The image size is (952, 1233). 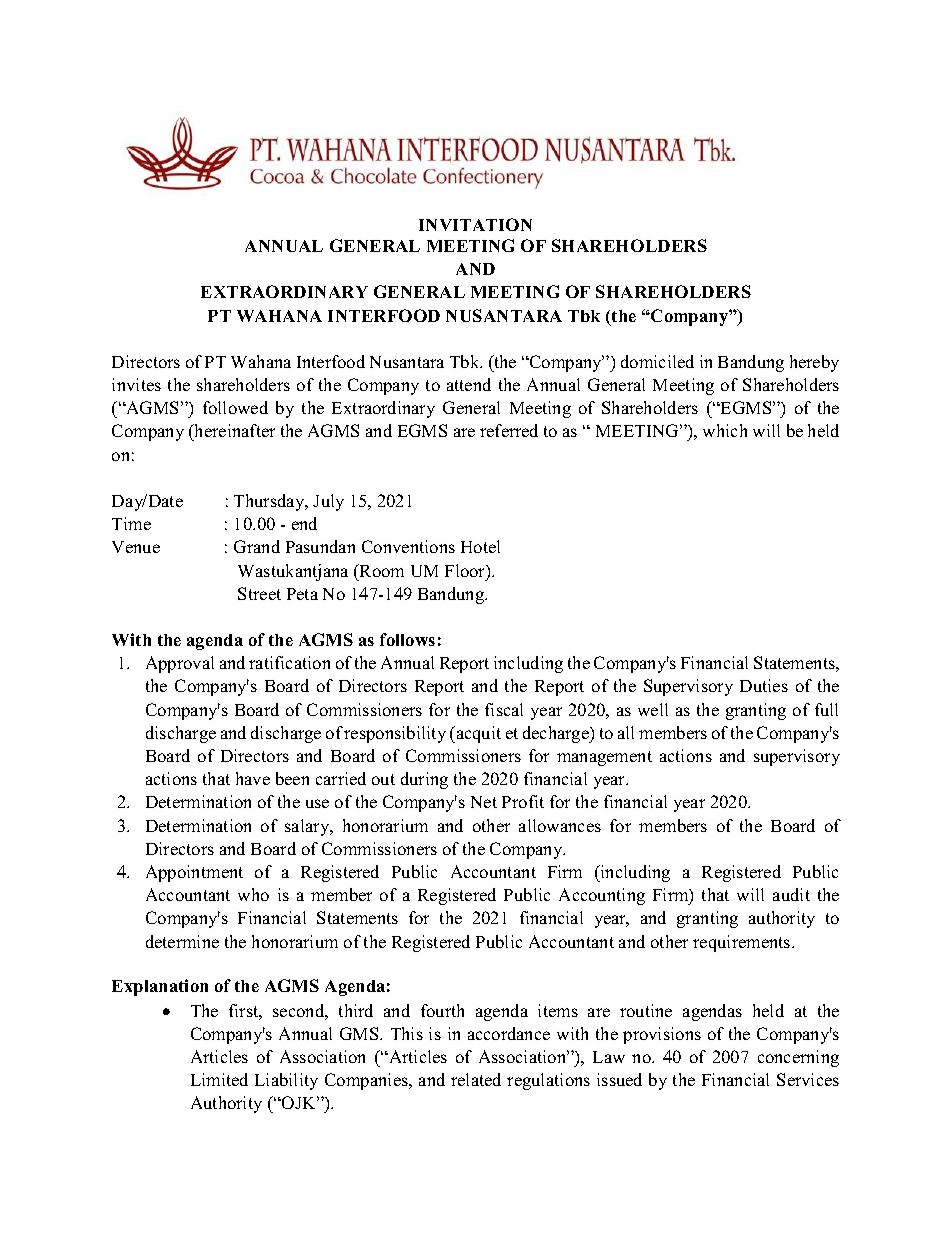 What do you see at coordinates (253, 778) in the image?
I see `have` at bounding box center [253, 778].
